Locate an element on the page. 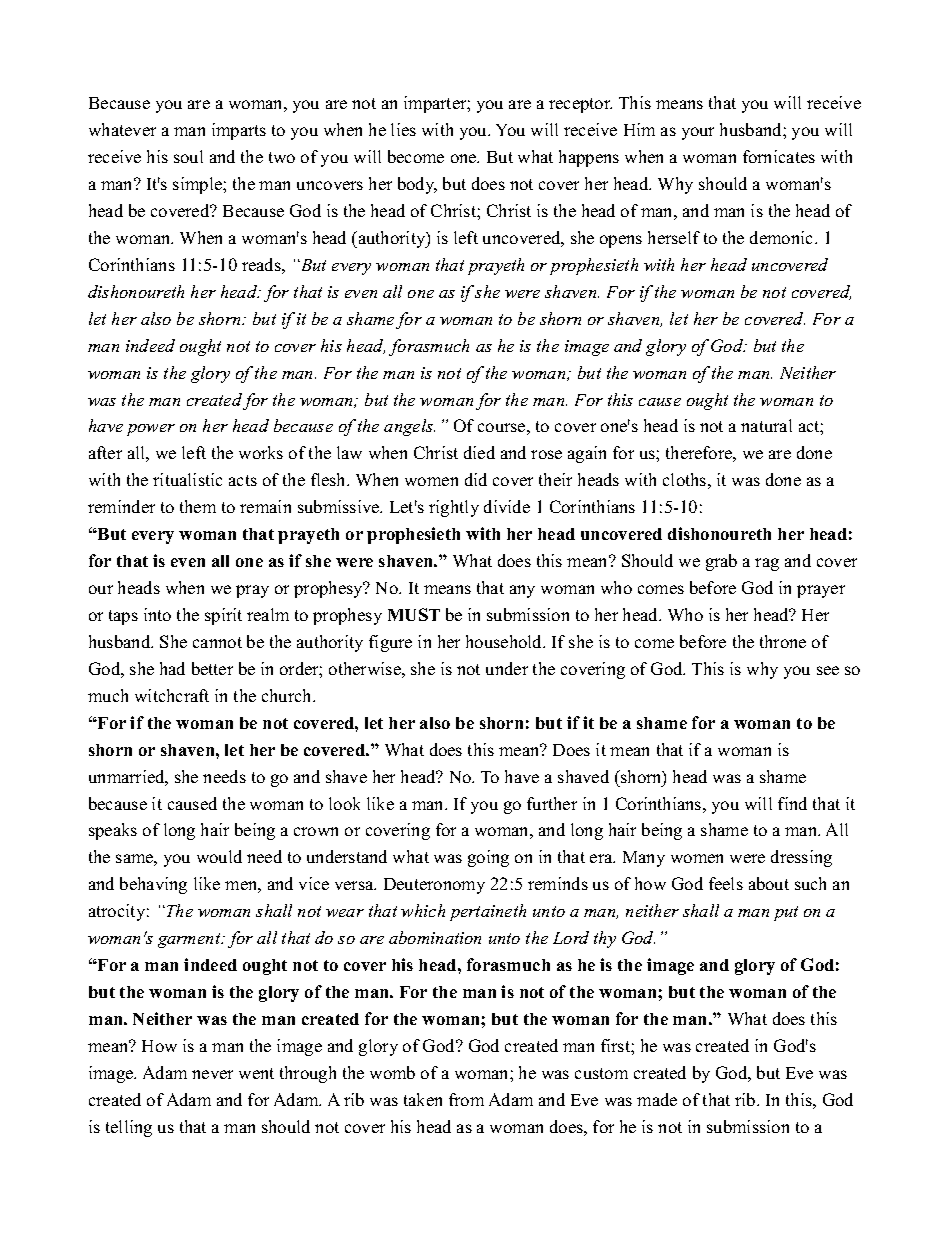  behaving is located at coordinates (153, 885).
